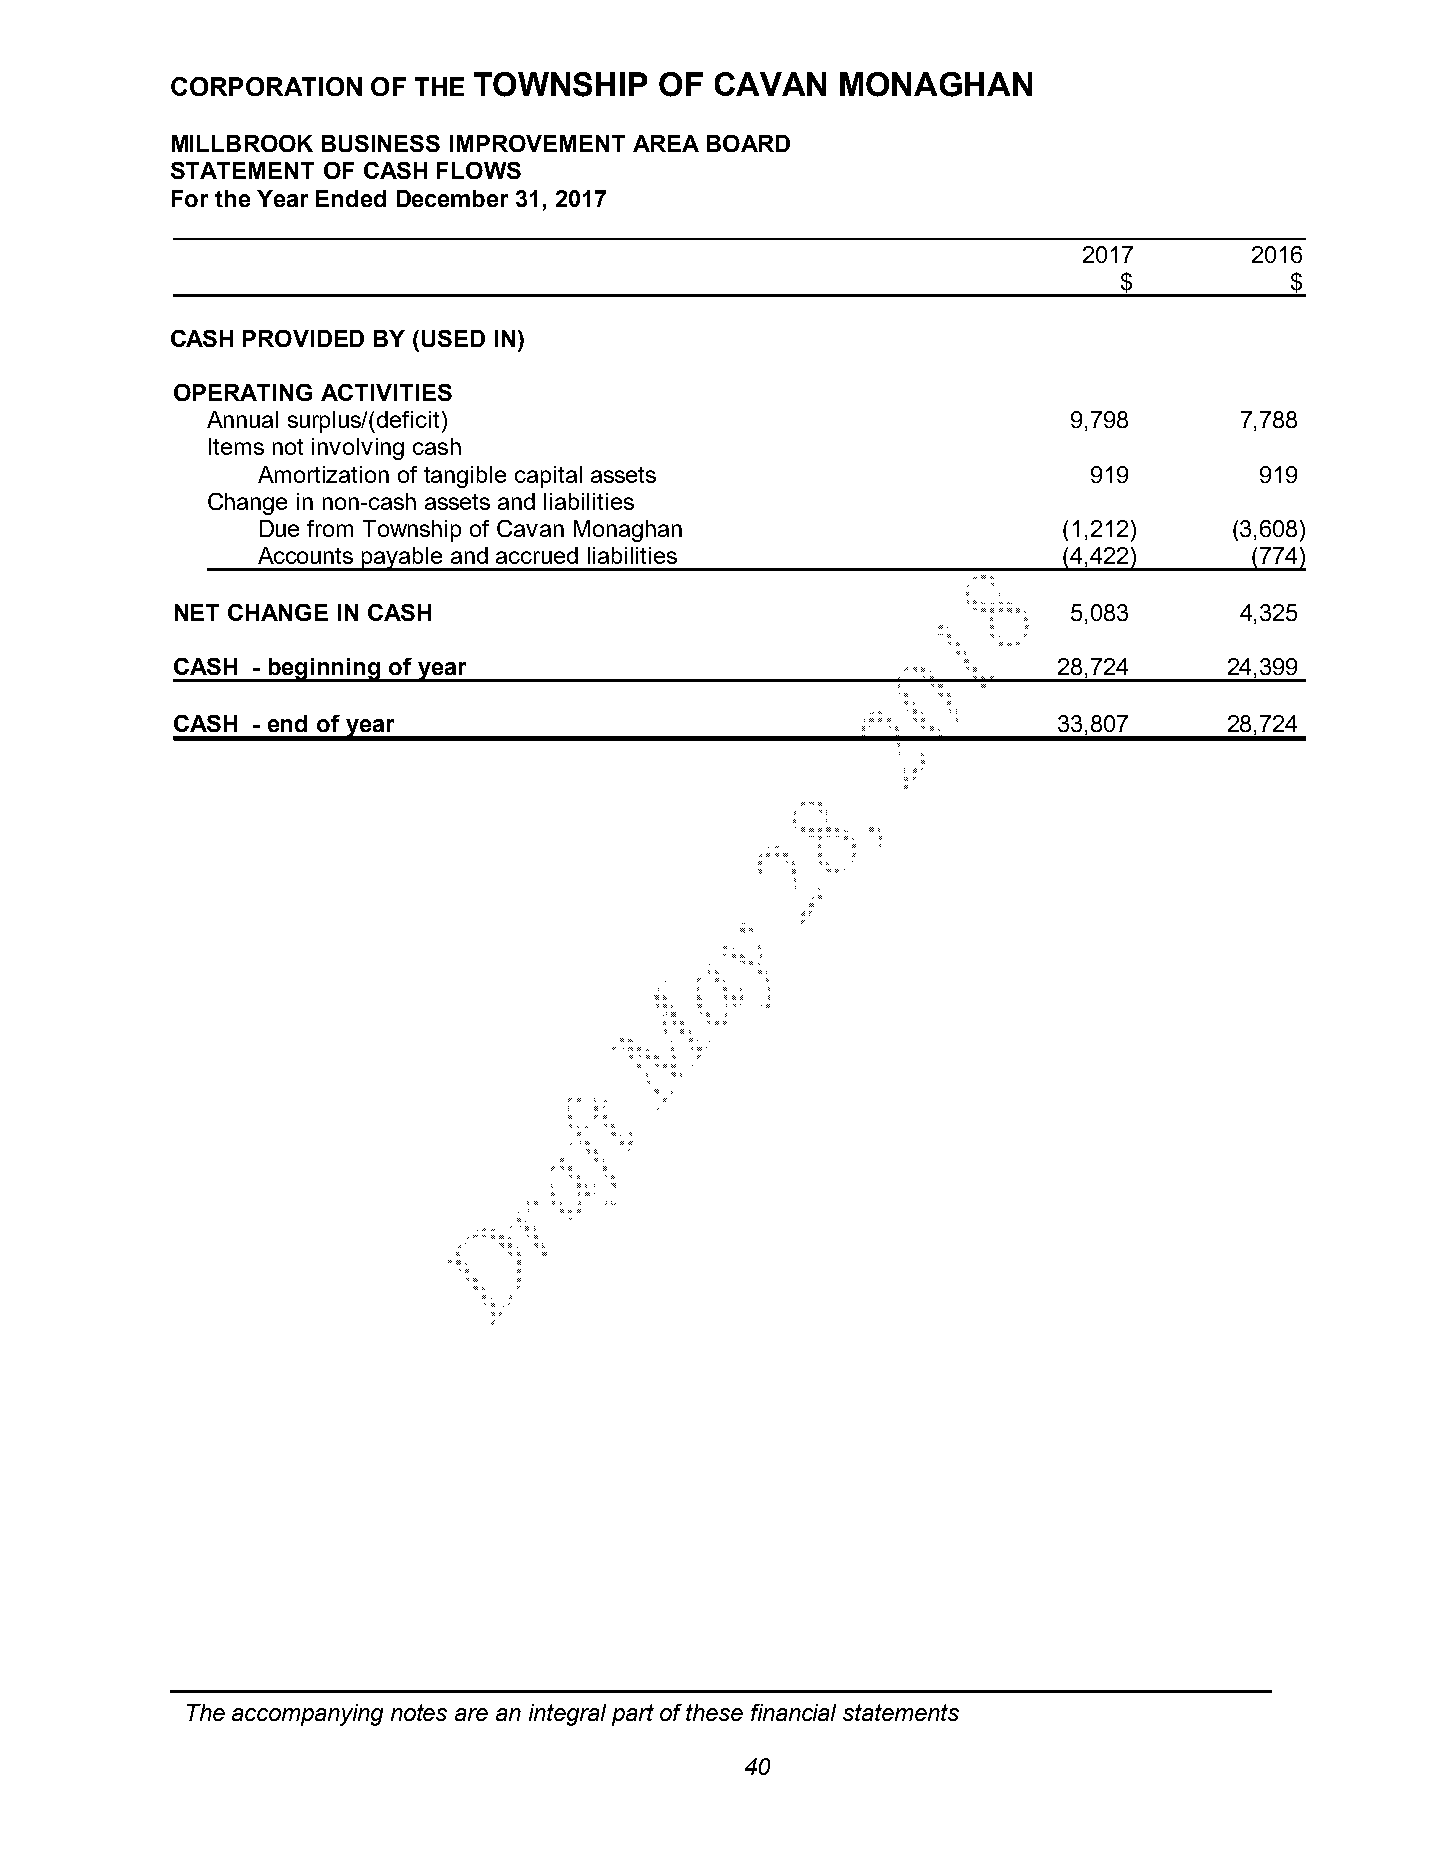 Image resolution: width=1442 pixels, height=1867 pixels. Describe the element at coordinates (307, 1715) in the page. I see `accompanying` at that location.
